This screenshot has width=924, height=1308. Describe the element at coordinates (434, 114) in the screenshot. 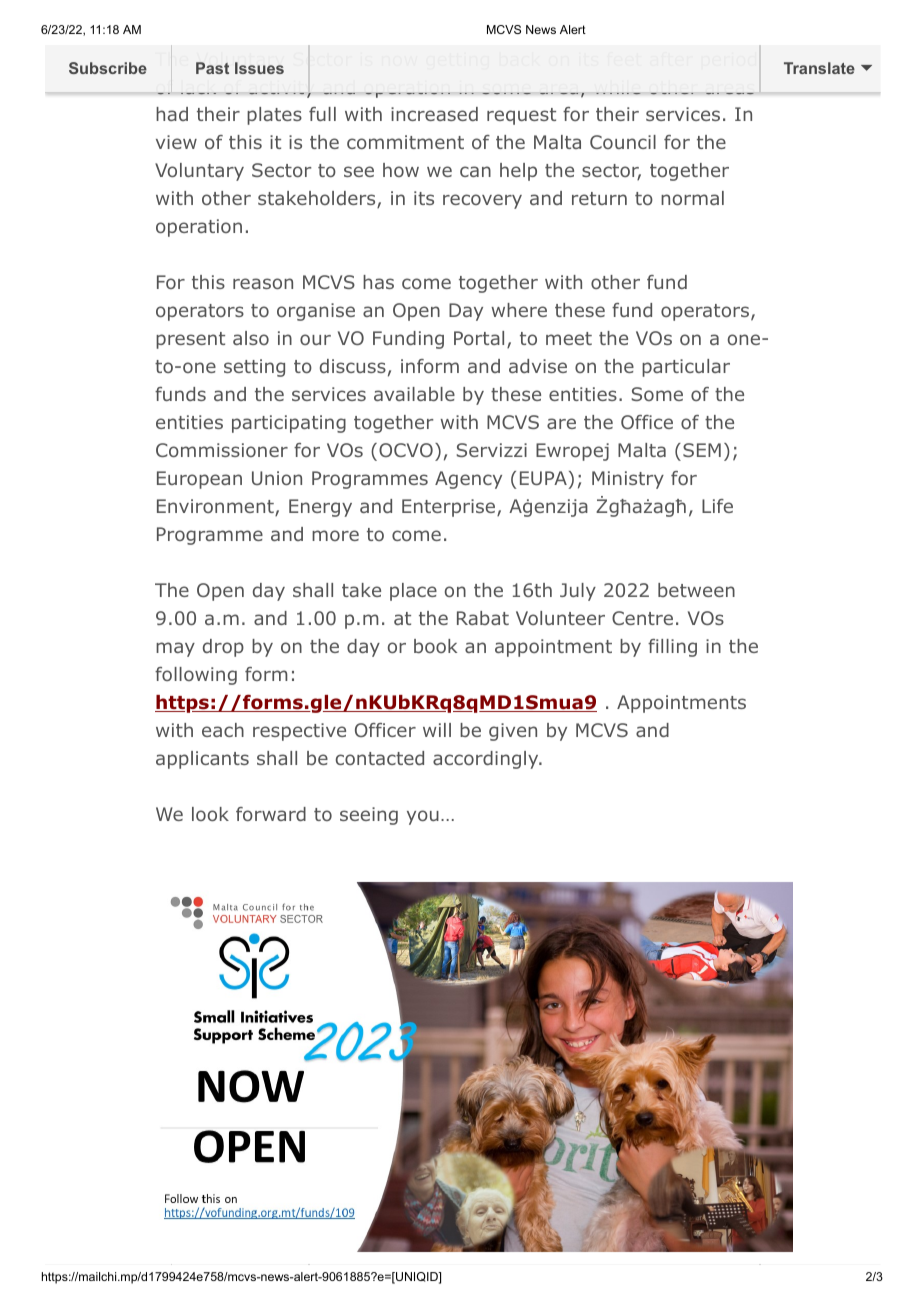

I see `increased` at that location.
